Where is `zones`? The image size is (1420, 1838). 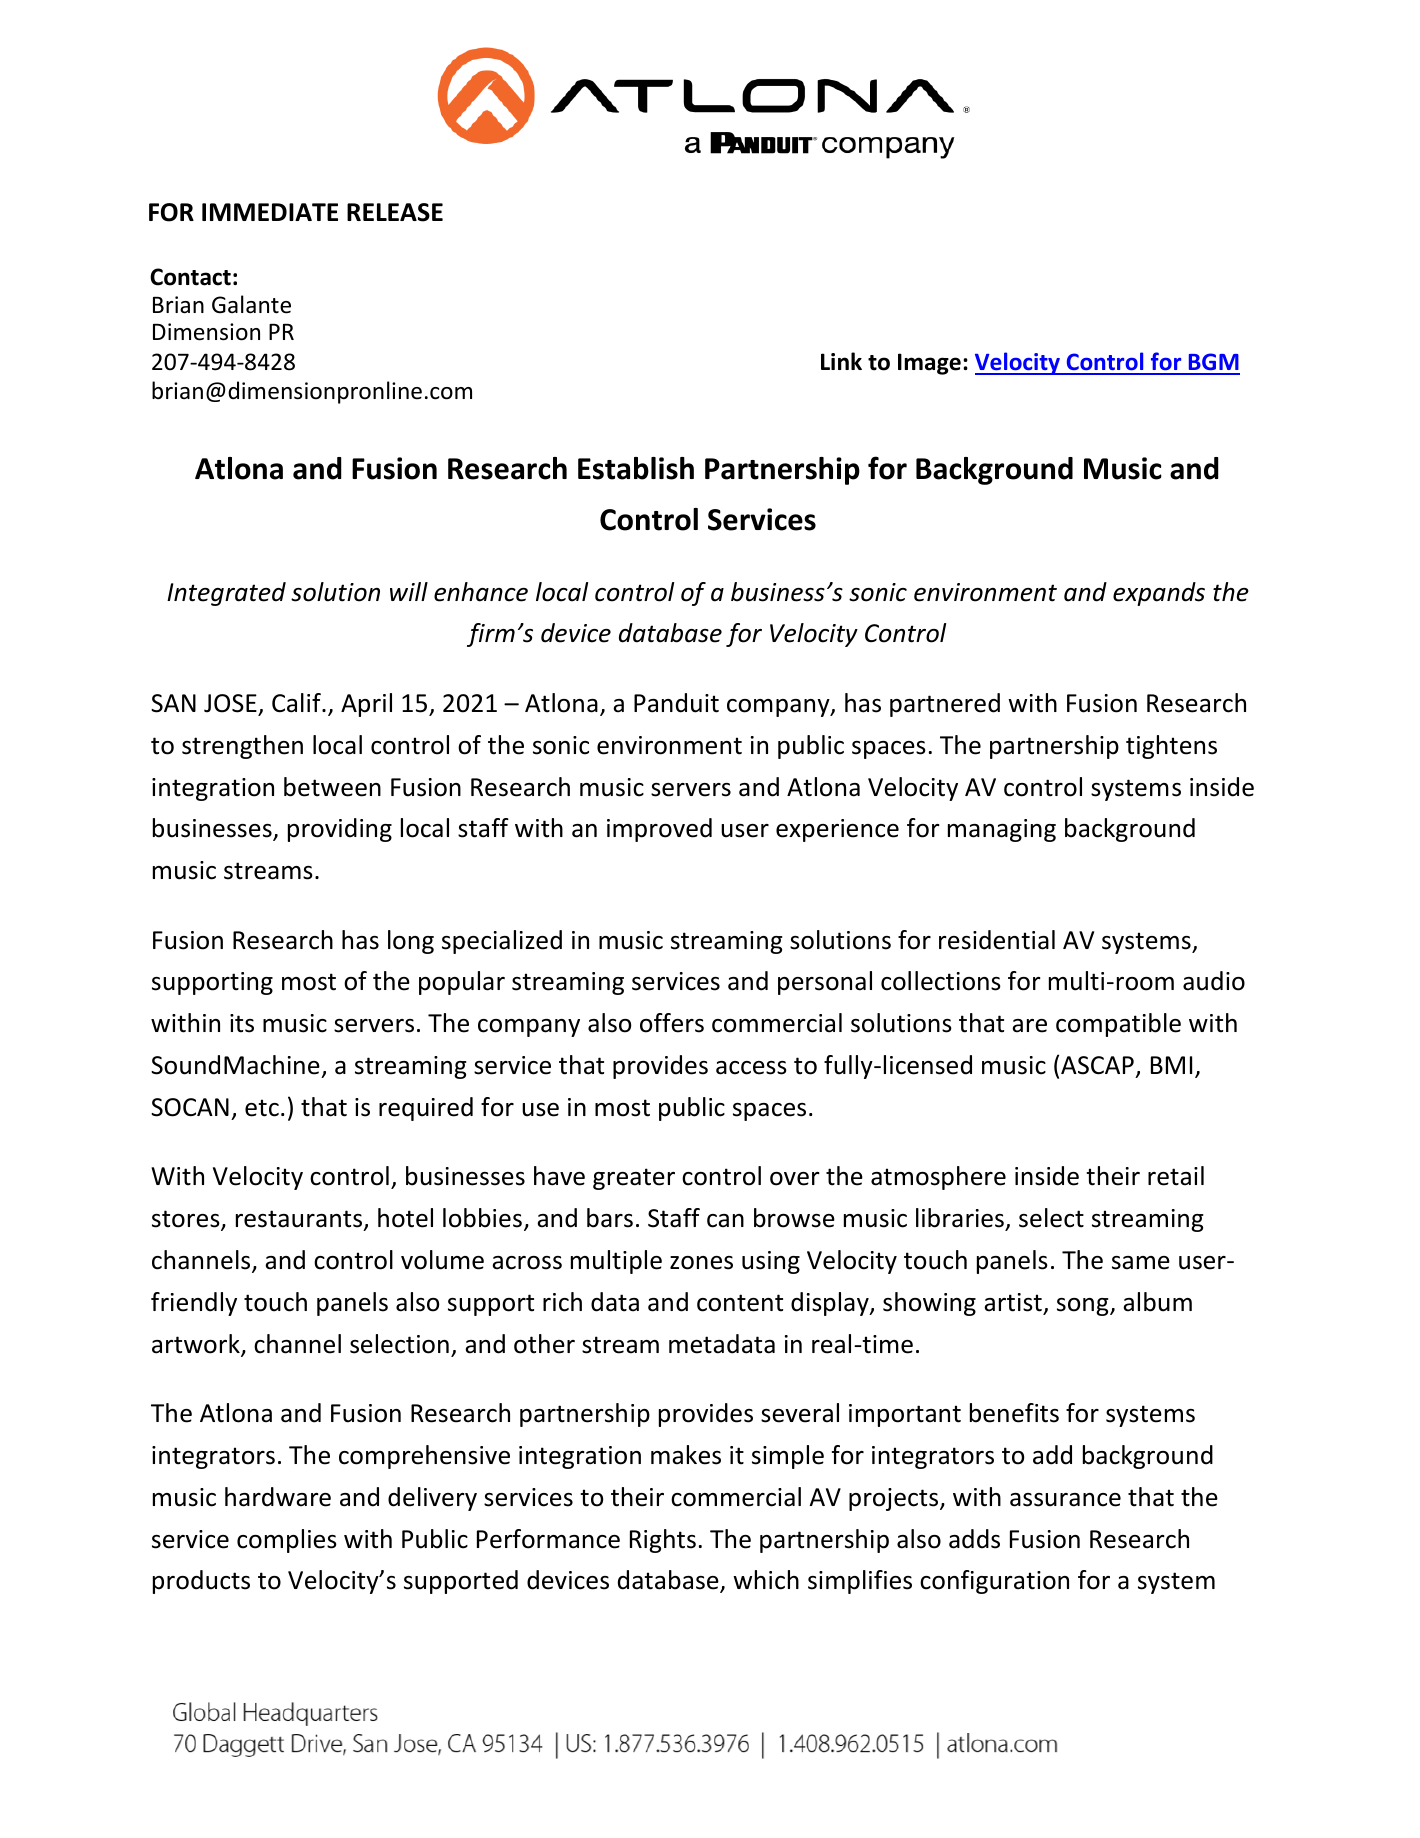
zones is located at coordinates (701, 1263).
